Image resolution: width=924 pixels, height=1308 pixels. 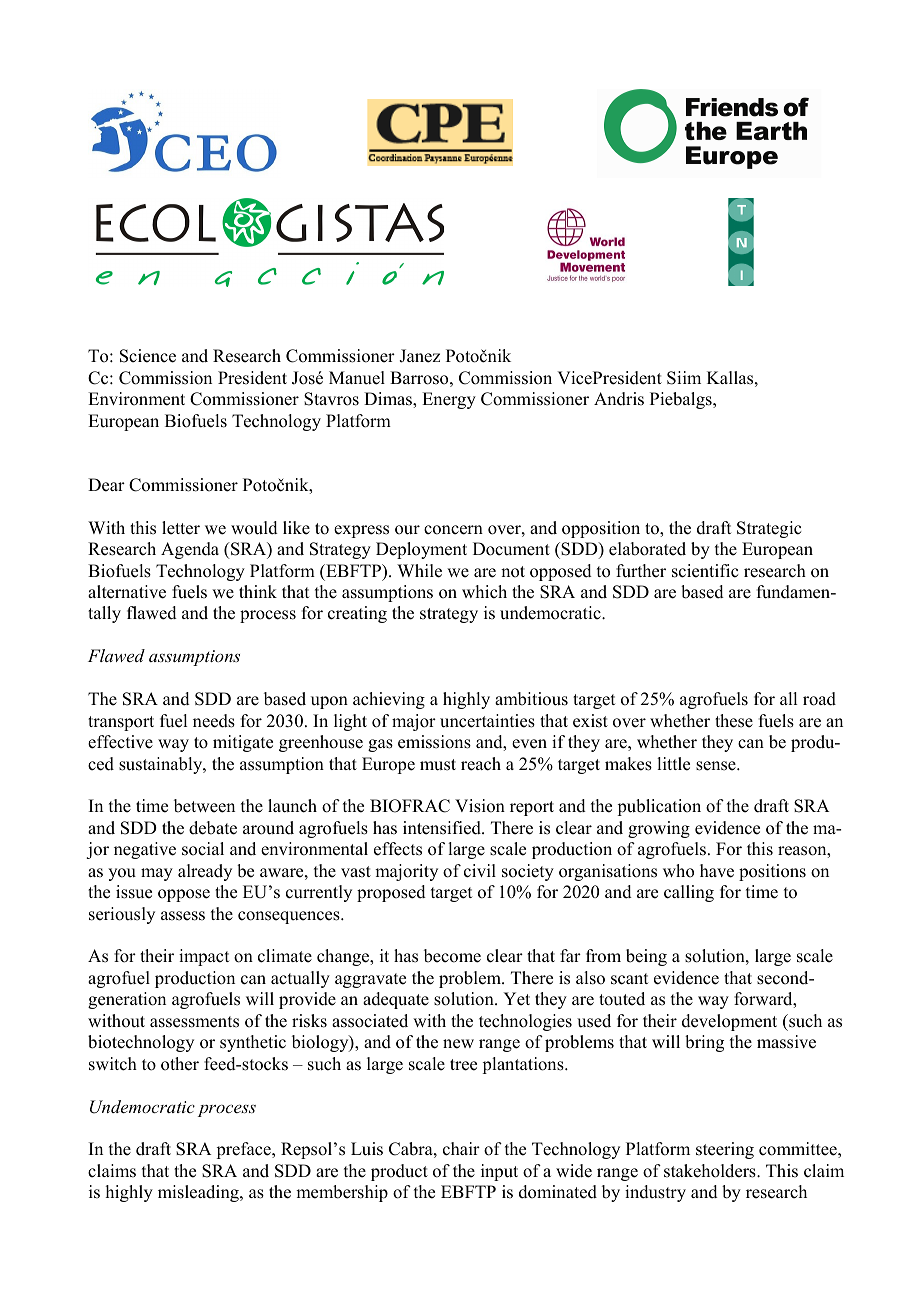 What do you see at coordinates (453, 530) in the image?
I see `concern` at bounding box center [453, 530].
